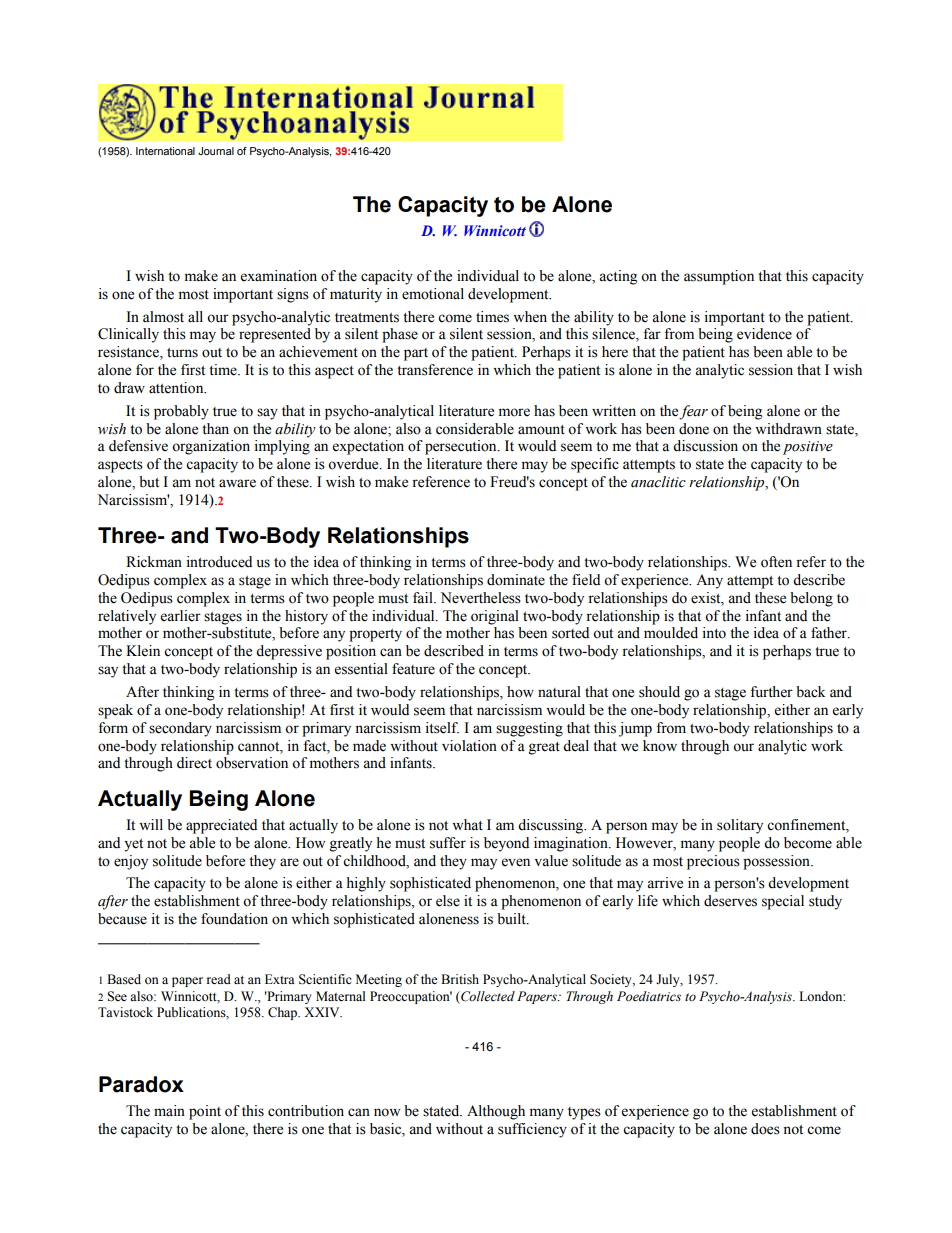 This document has height=1233, width=952. I want to click on emotional, so click(433, 294).
